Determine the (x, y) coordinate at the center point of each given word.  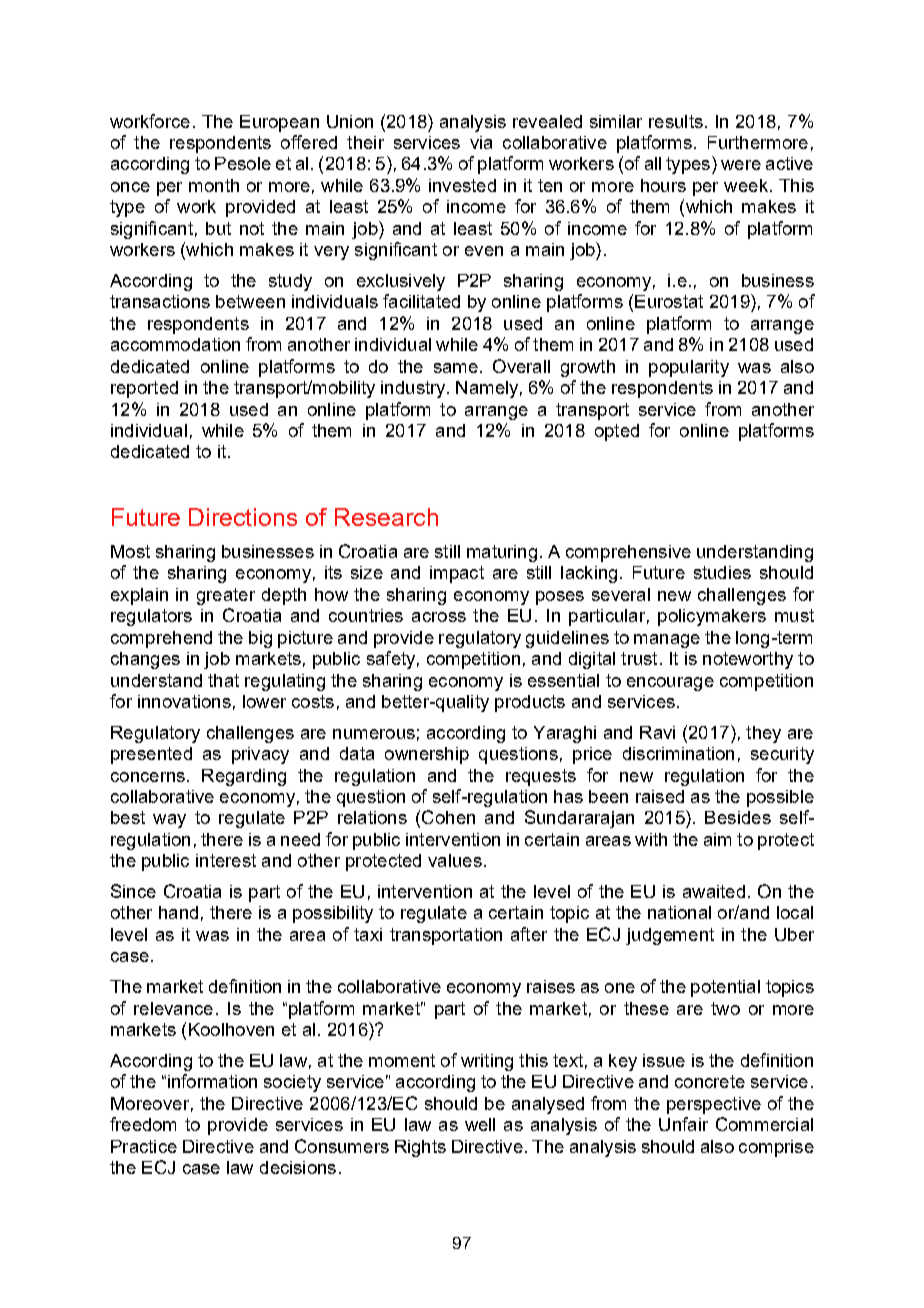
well (480, 1124)
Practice (144, 1146)
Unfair (683, 1124)
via (481, 142)
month (214, 185)
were (741, 165)
